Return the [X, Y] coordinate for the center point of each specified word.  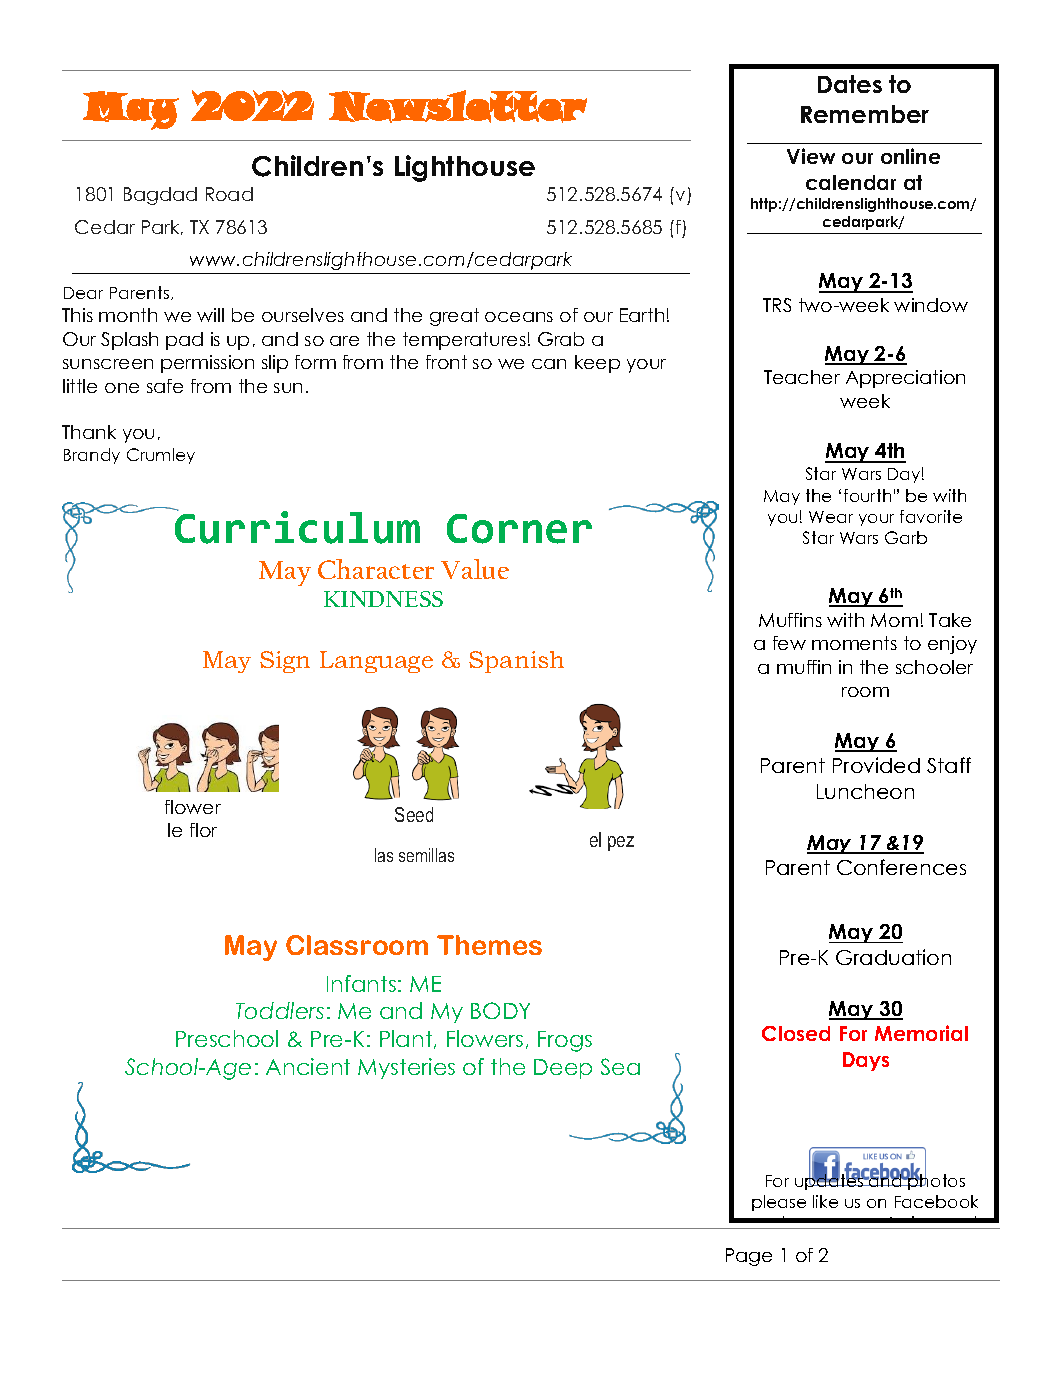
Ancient [308, 1066]
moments [854, 643]
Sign [285, 662]
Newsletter [458, 106]
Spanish [516, 662]
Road [229, 194]
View [811, 156]
